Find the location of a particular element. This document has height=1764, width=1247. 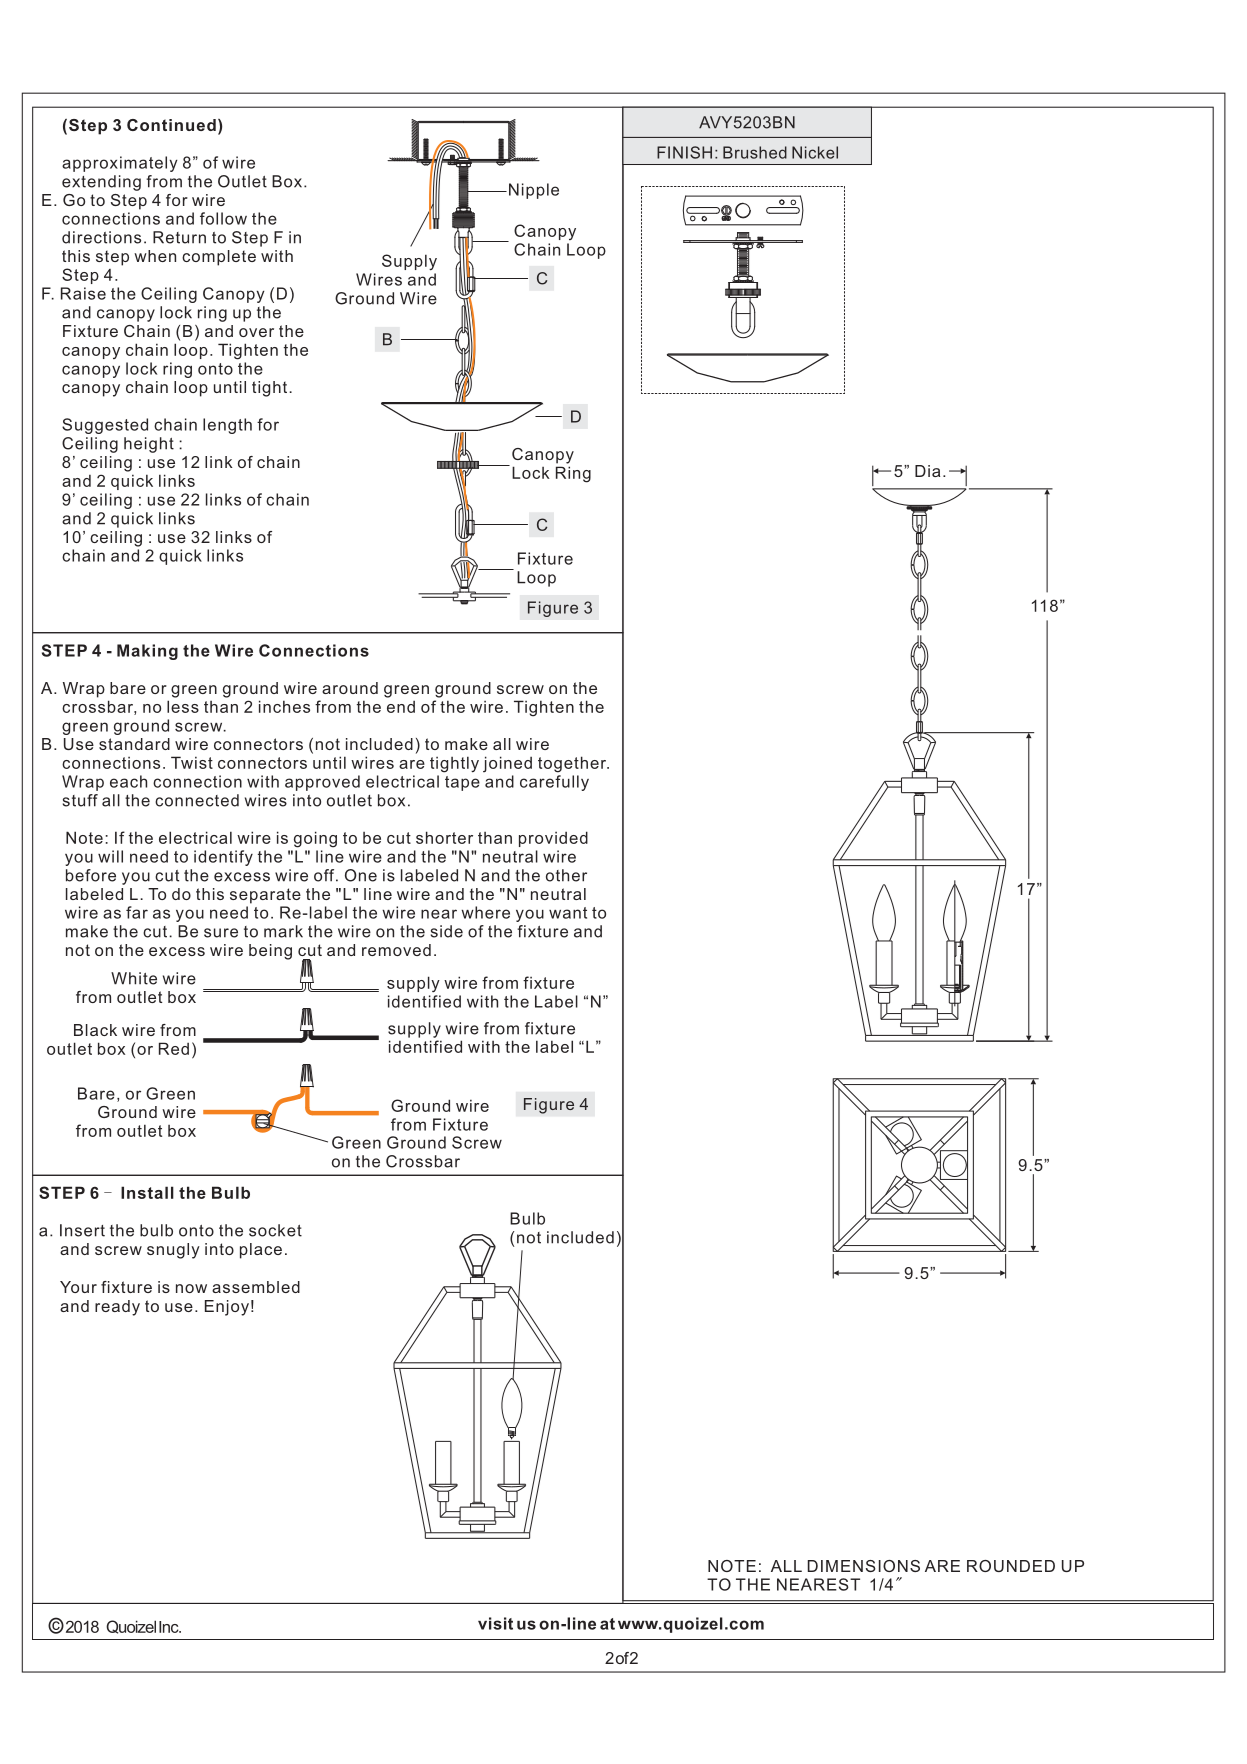

snugly is located at coordinates (173, 1251).
